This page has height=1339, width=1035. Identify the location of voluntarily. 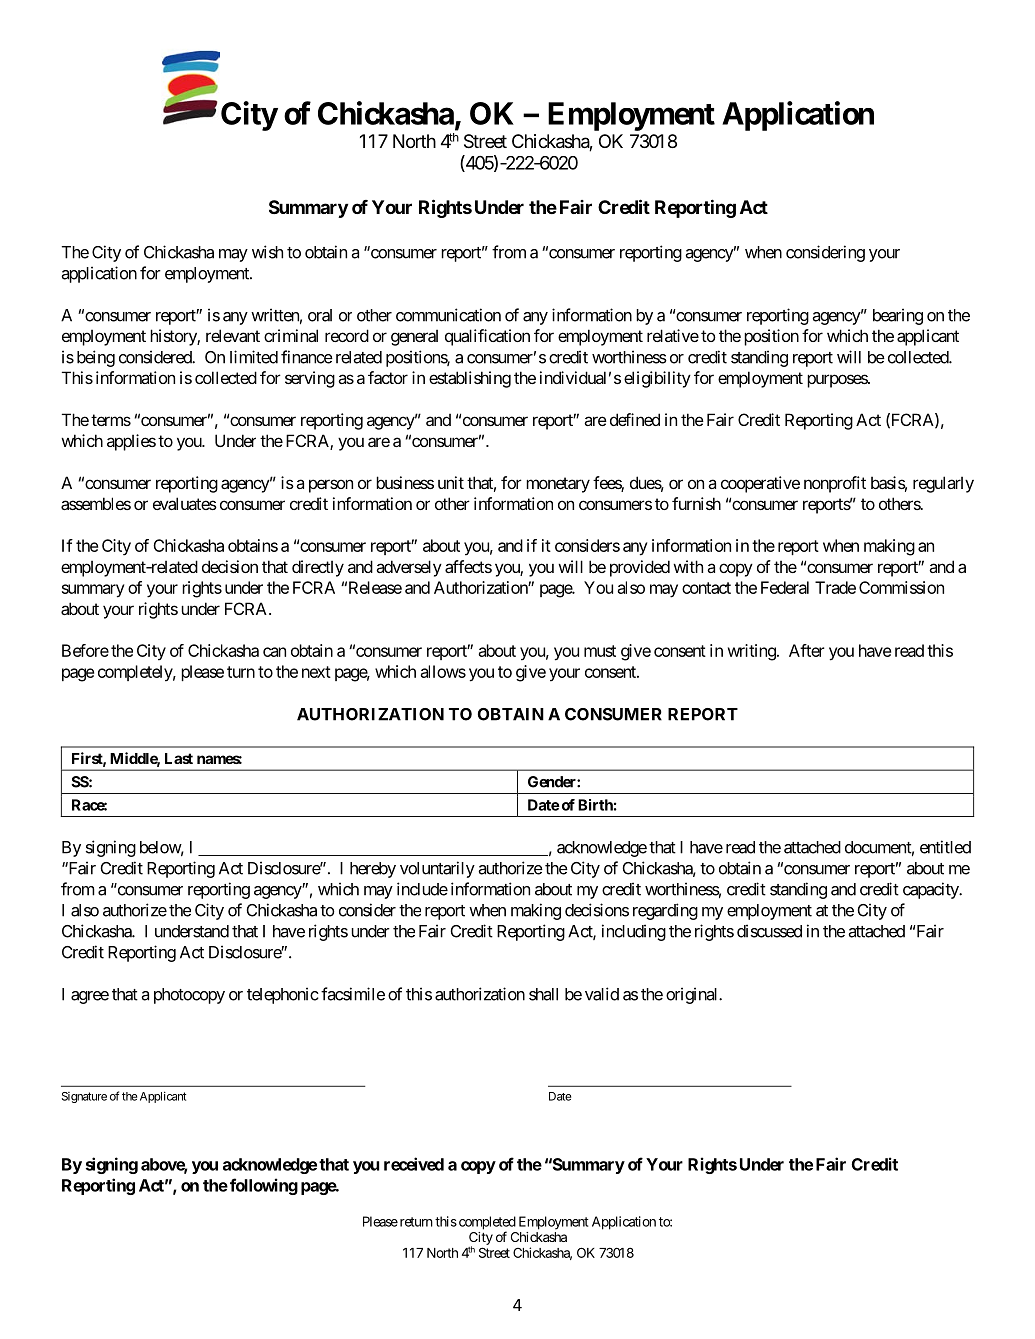
(437, 869).
